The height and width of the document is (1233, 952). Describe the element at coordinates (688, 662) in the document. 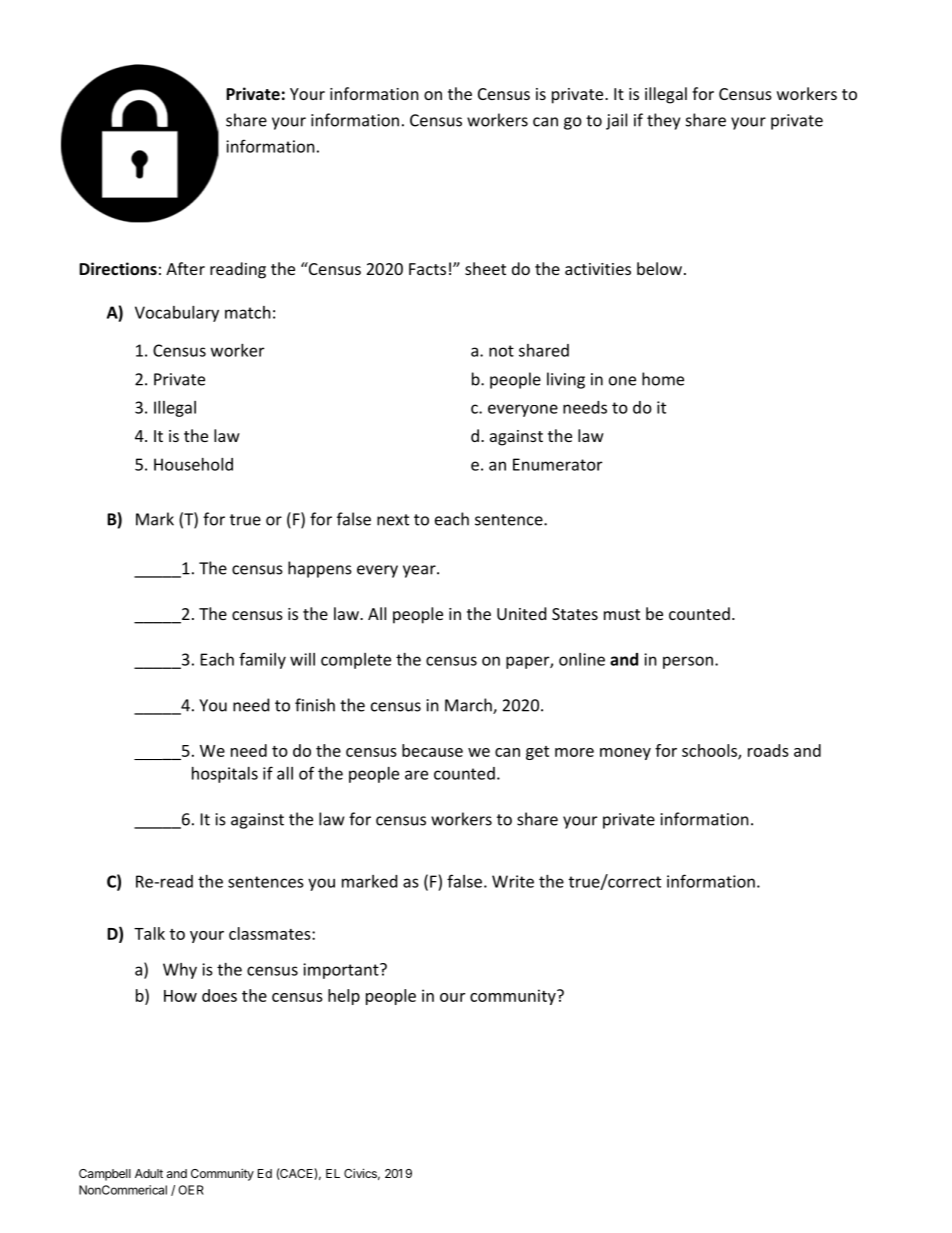

I see `person` at that location.
